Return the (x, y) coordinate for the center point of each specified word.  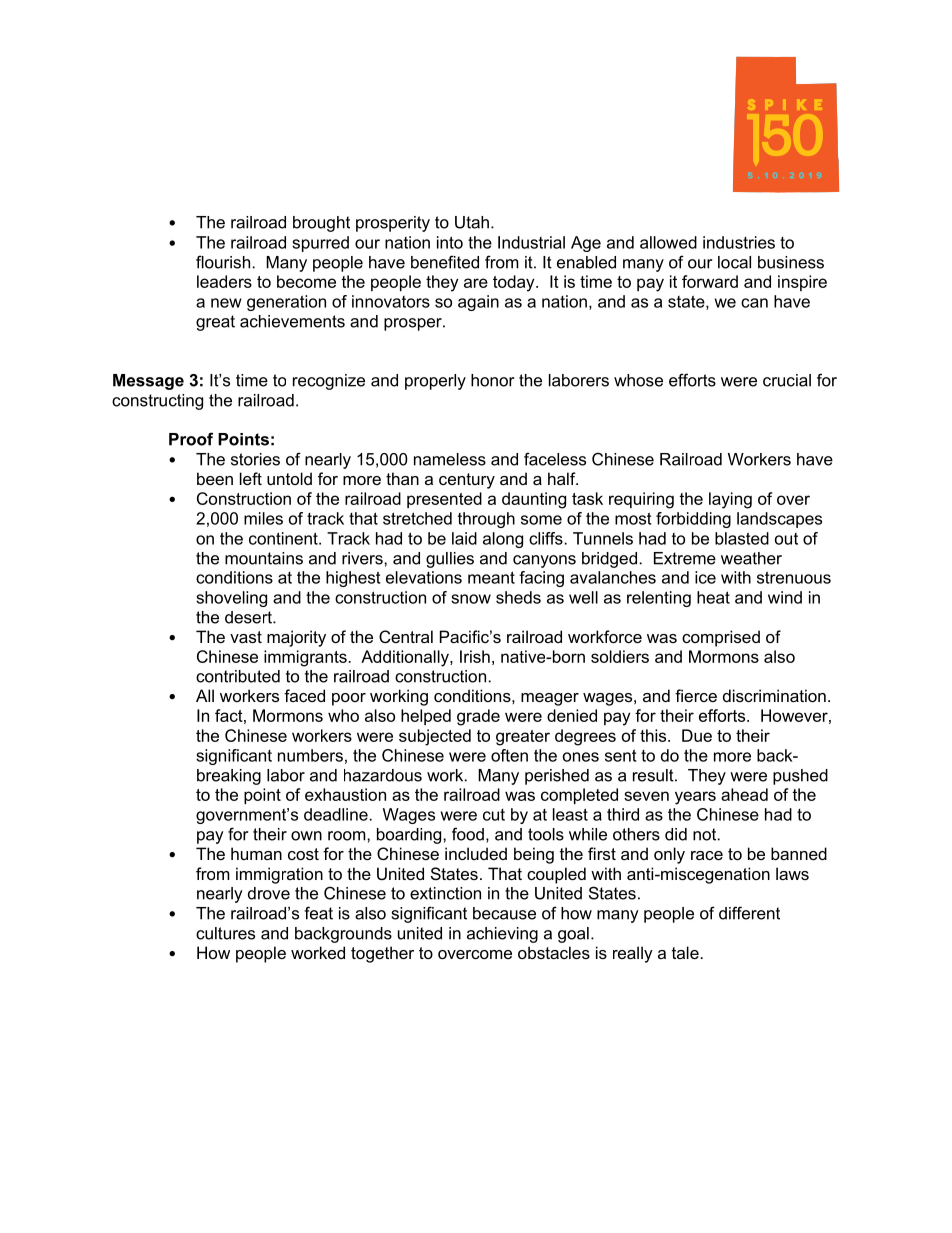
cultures (225, 933)
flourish (223, 262)
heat (713, 597)
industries (739, 242)
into (450, 242)
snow (471, 599)
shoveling (231, 599)
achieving (502, 935)
